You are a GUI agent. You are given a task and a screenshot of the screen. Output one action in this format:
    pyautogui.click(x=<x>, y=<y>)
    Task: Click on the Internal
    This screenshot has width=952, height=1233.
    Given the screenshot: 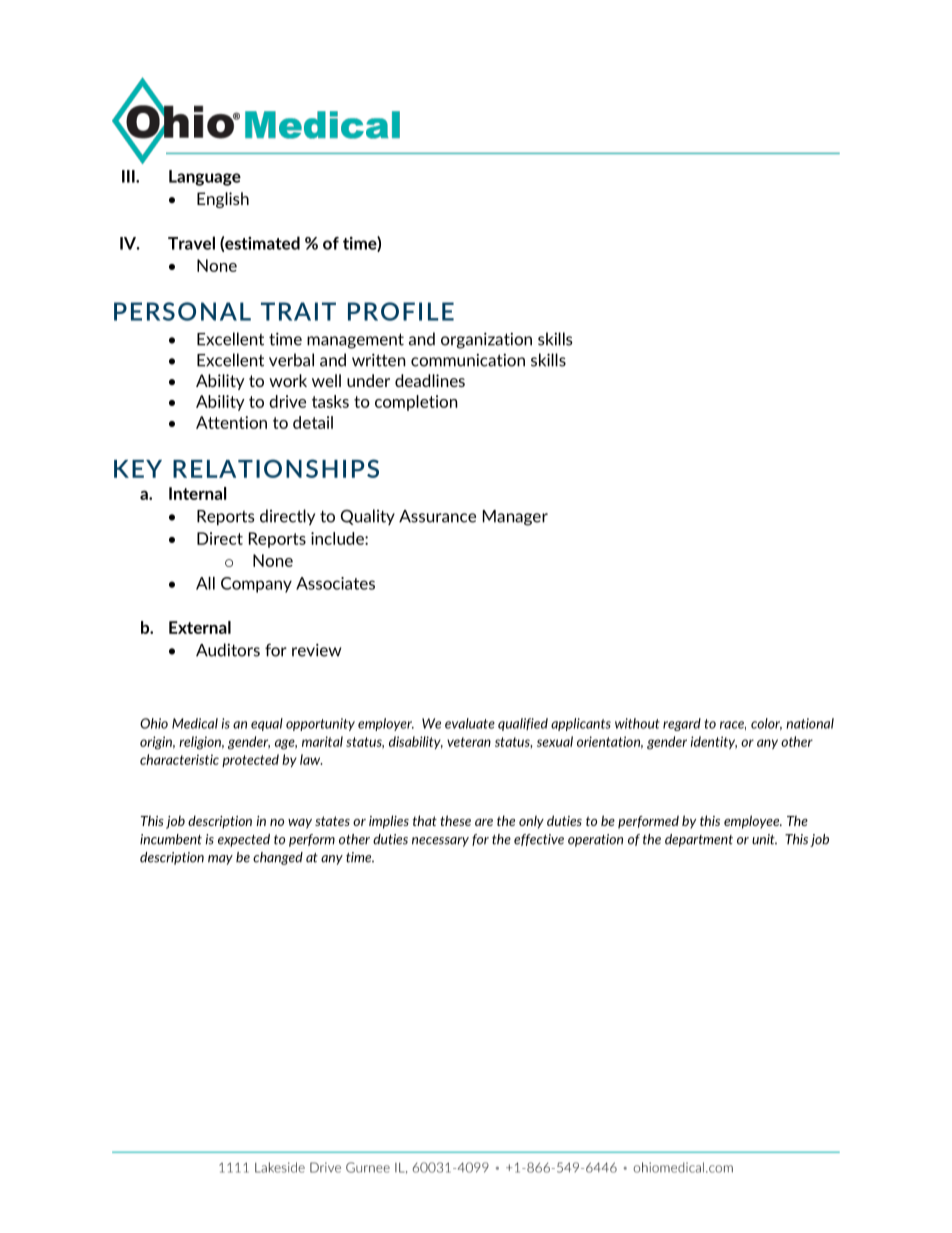 What is the action you would take?
    pyautogui.click(x=197, y=493)
